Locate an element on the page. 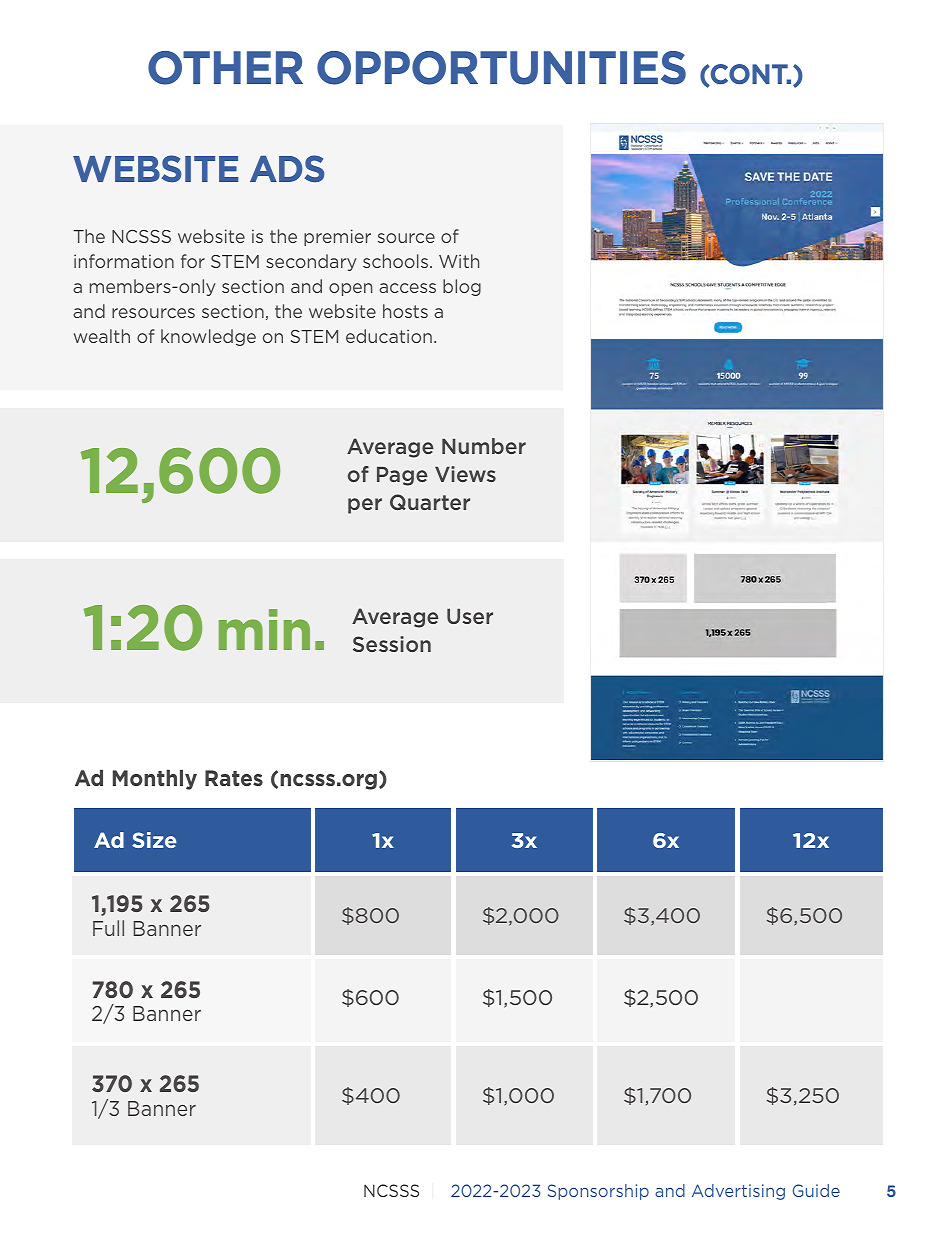 The width and height of the document is (952, 1233). OPPORTUNITIES is located at coordinates (501, 68).
